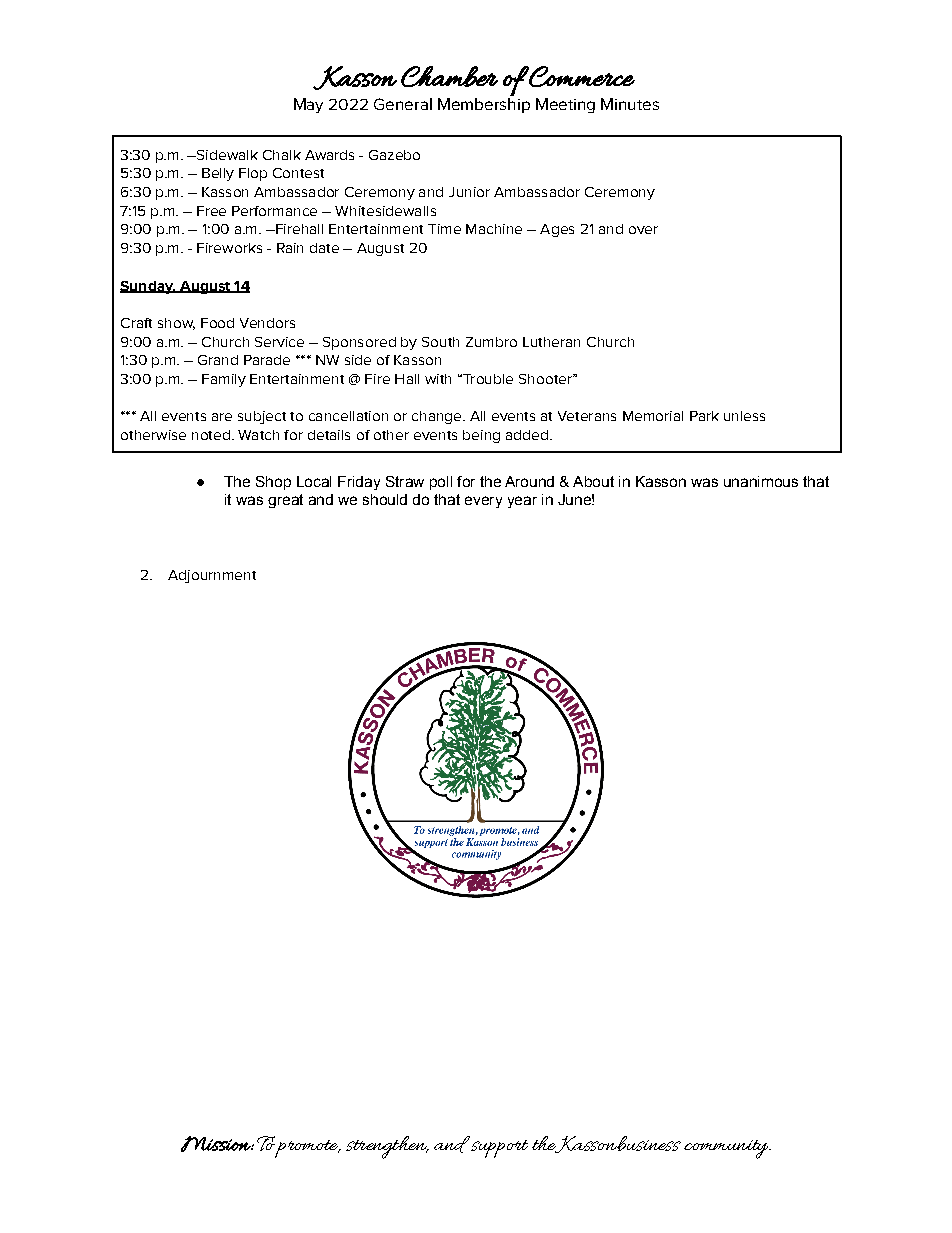  I want to click on every, so click(483, 502).
